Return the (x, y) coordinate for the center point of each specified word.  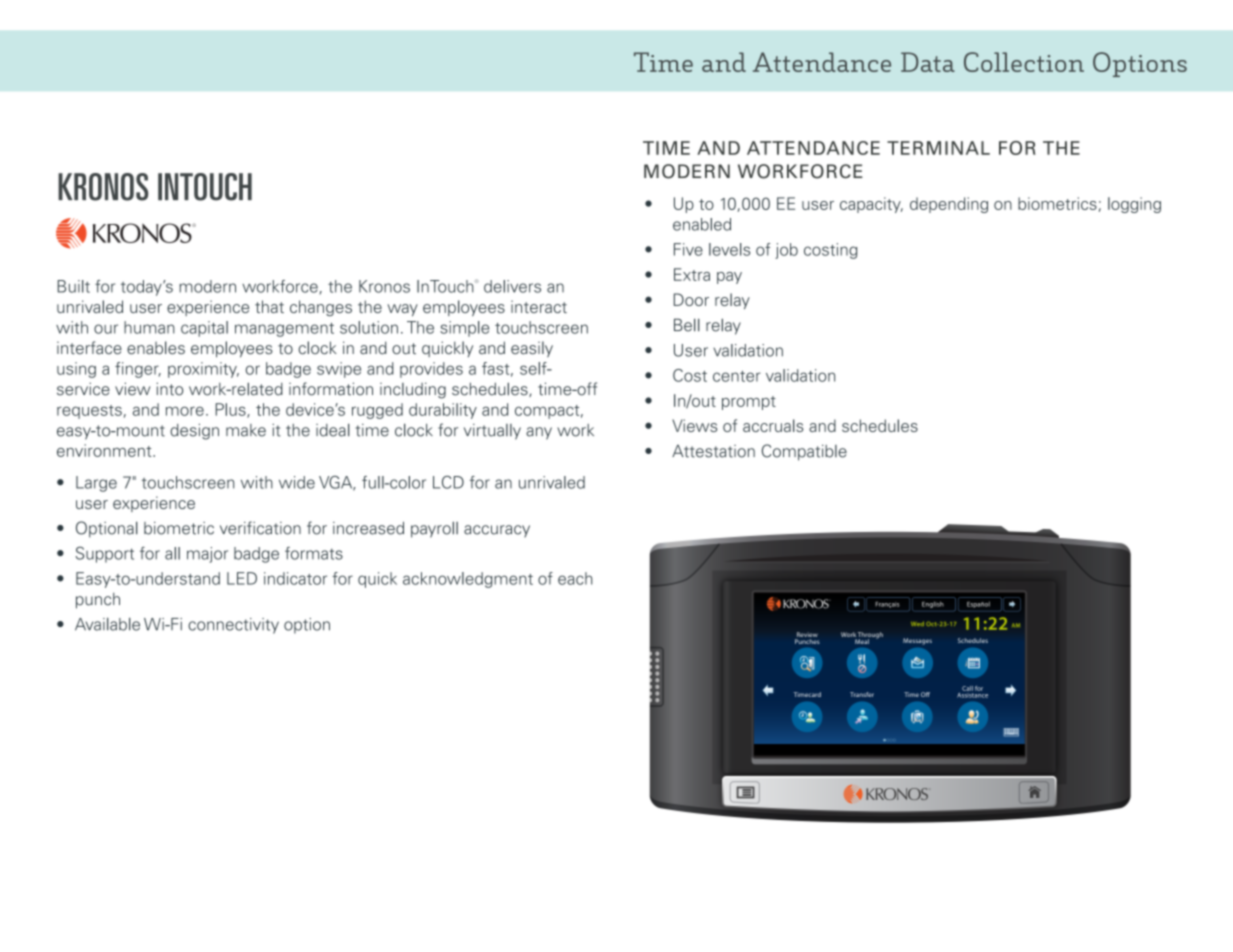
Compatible (804, 452)
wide (297, 482)
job (786, 251)
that (269, 306)
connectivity (233, 626)
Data (928, 62)
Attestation (713, 451)
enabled (702, 224)
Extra (692, 274)
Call (967, 688)
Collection (1024, 62)
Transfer (862, 694)
